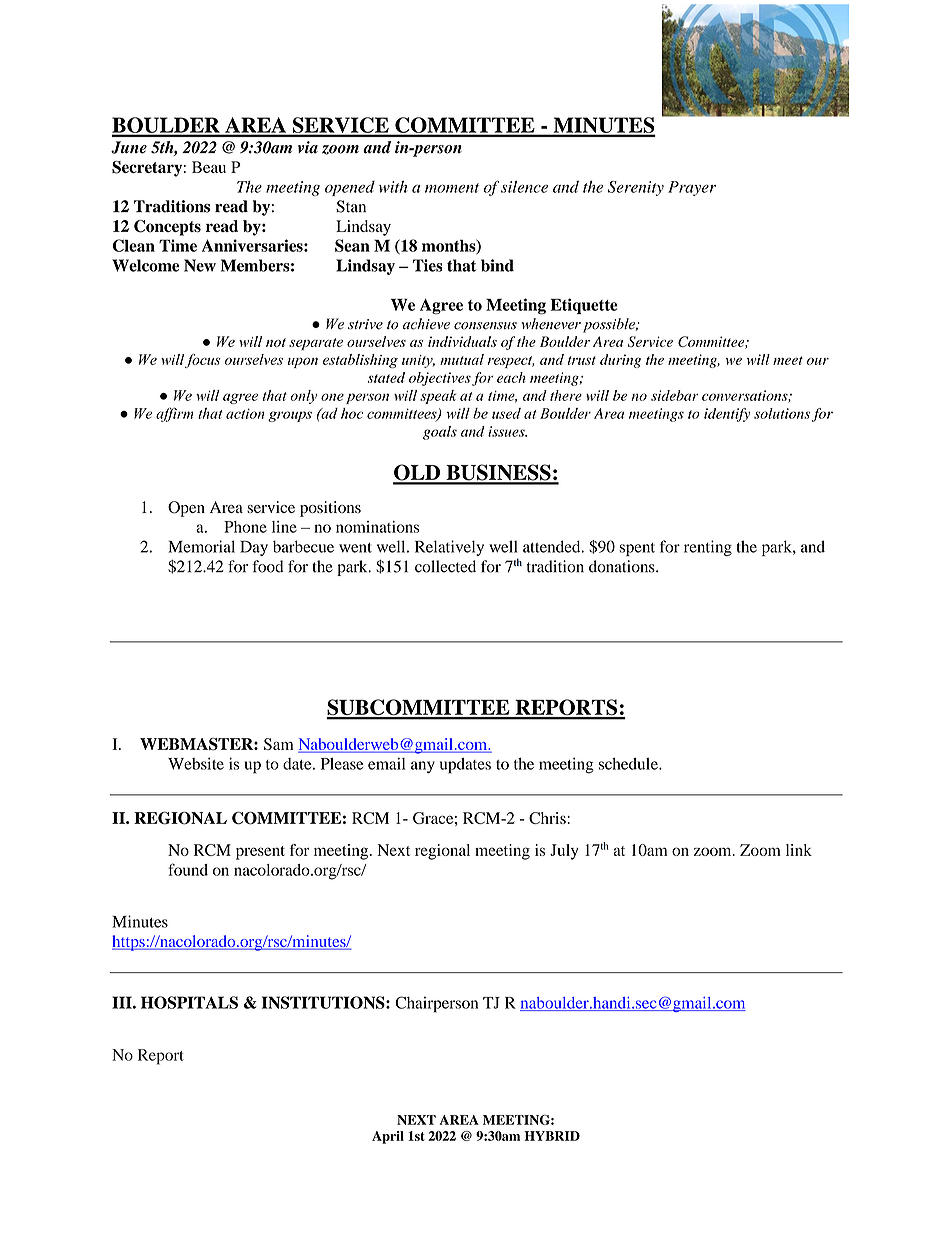  What do you see at coordinates (564, 852) in the document?
I see `July` at bounding box center [564, 852].
